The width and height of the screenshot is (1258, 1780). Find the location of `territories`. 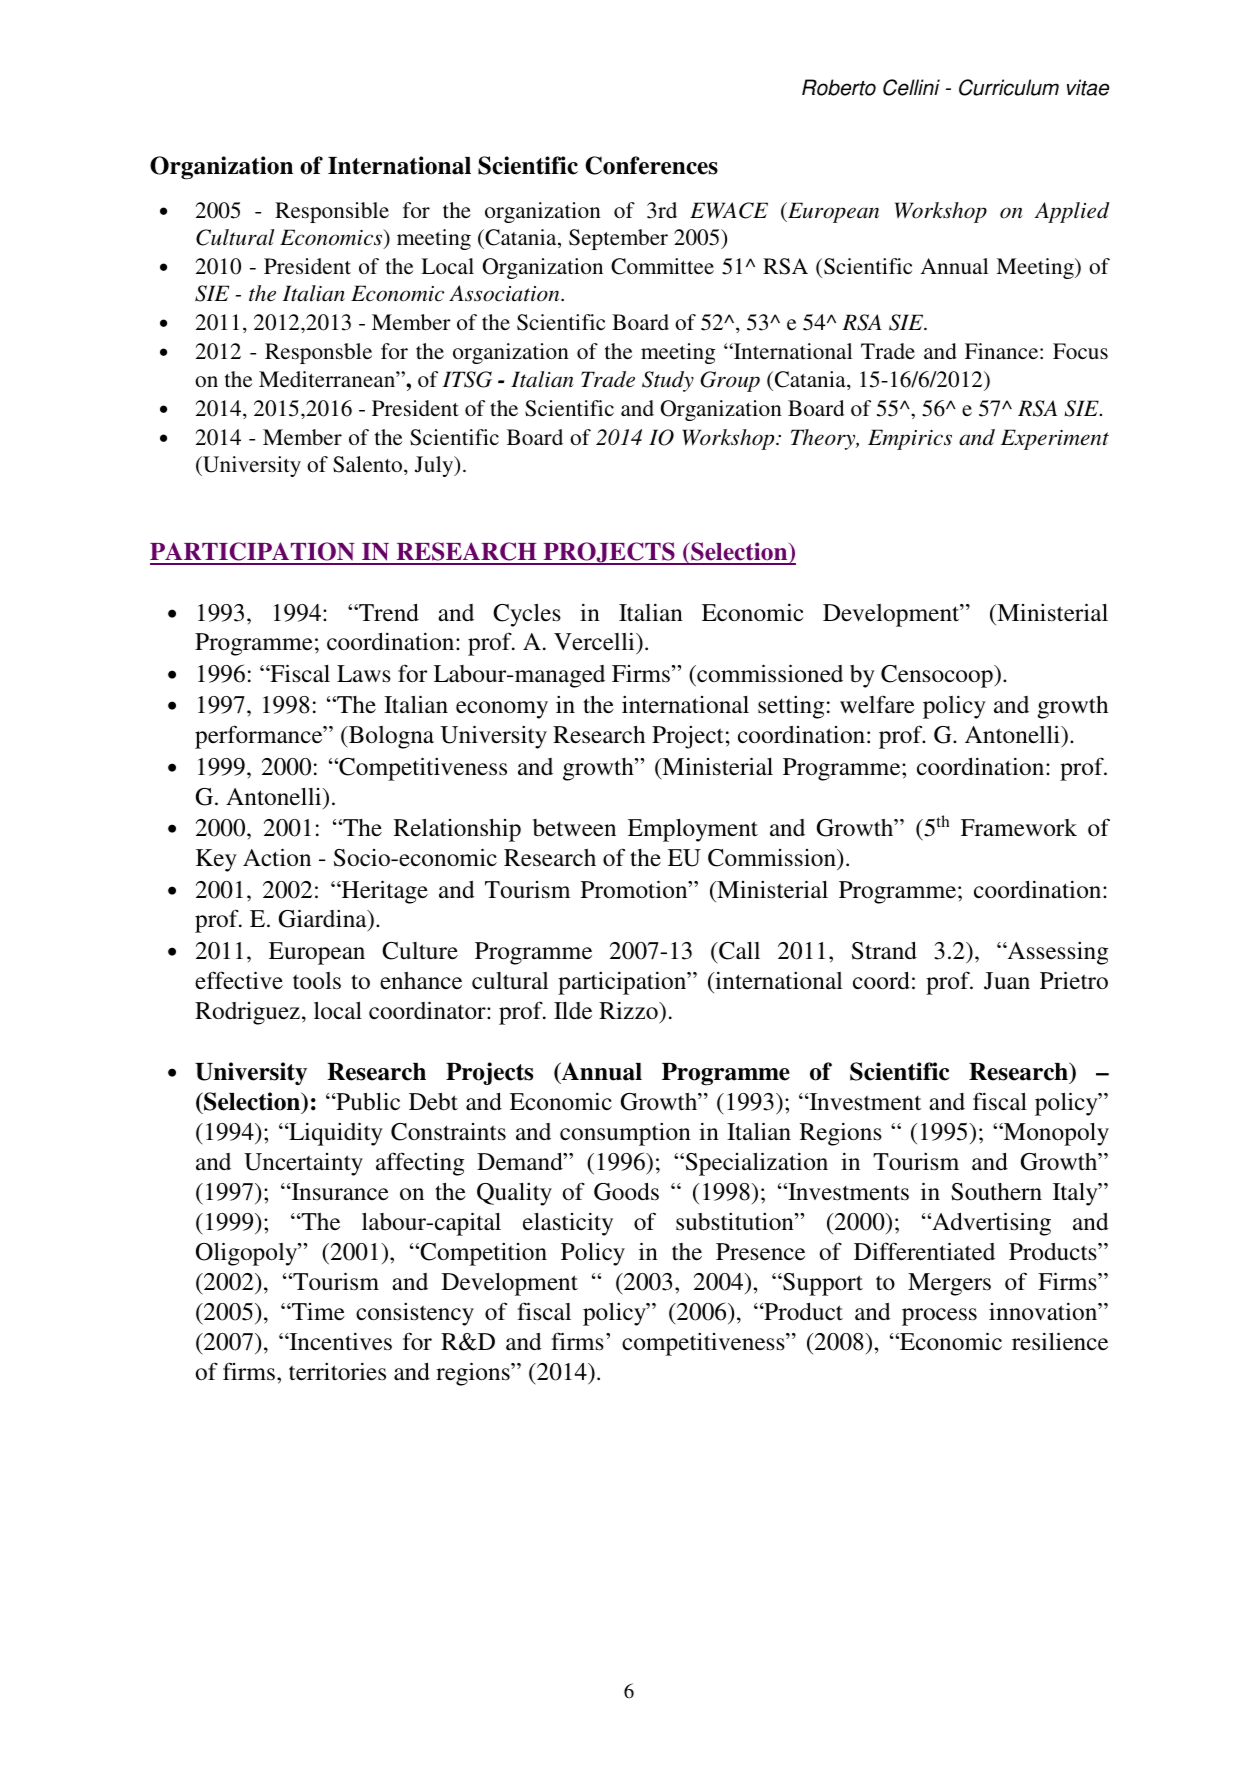

territories is located at coordinates (337, 1371).
